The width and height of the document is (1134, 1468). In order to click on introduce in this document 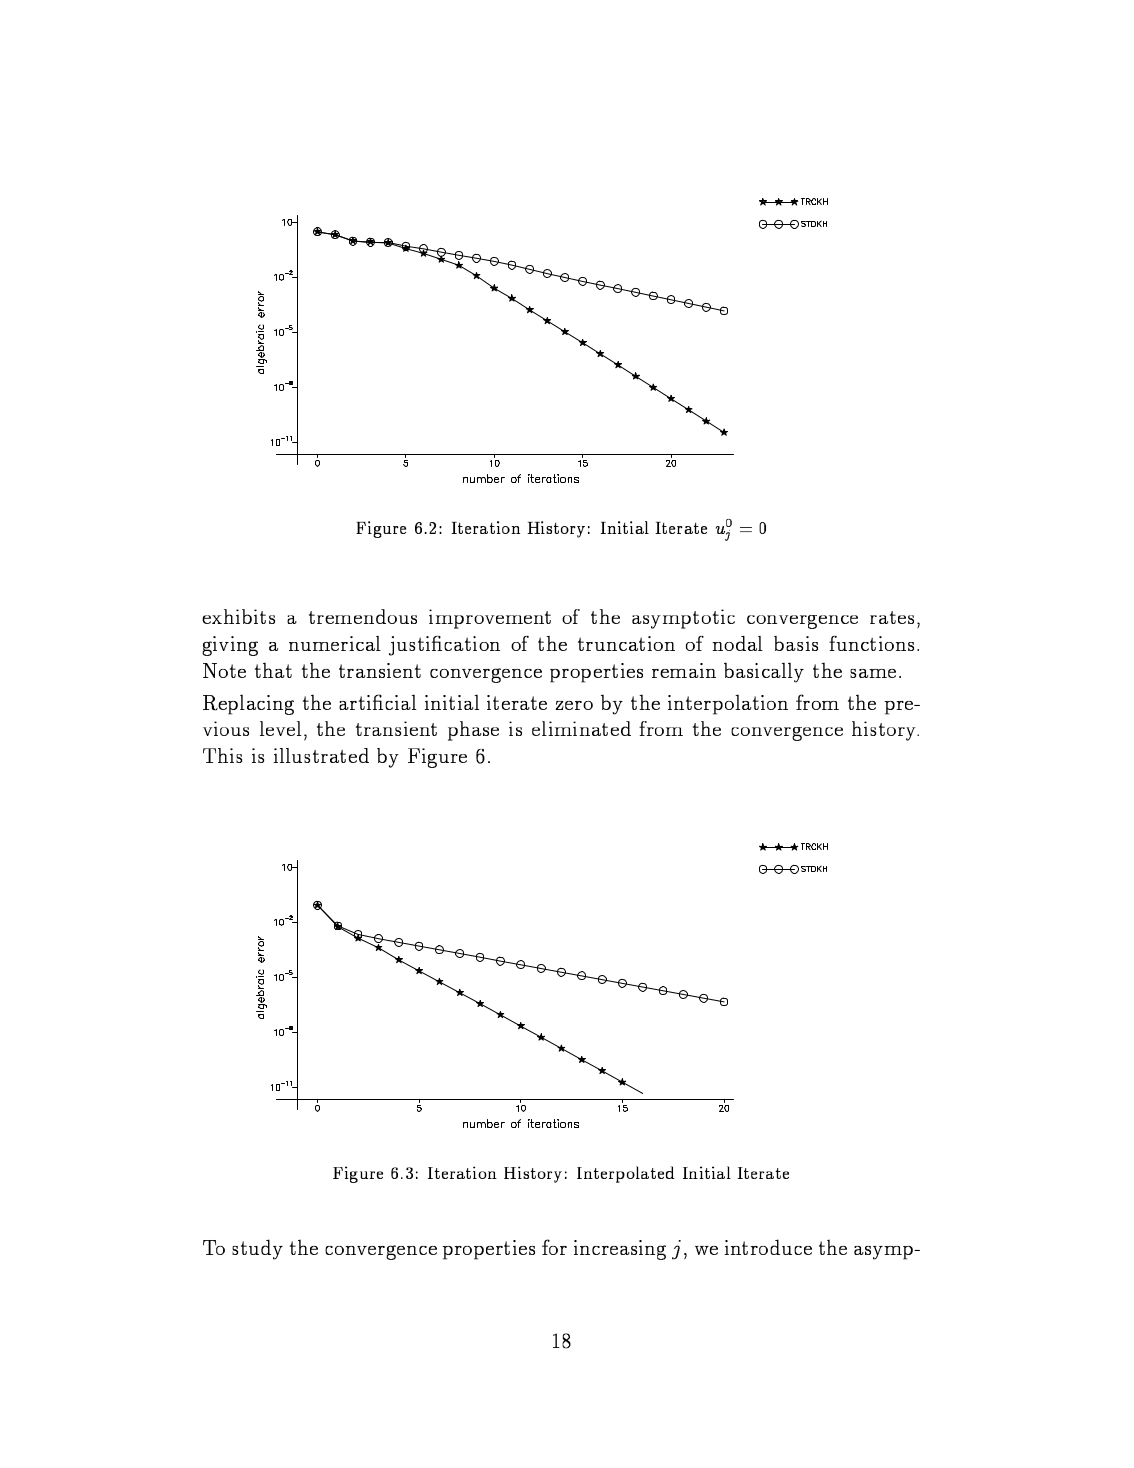, I will do `click(768, 1247)`.
